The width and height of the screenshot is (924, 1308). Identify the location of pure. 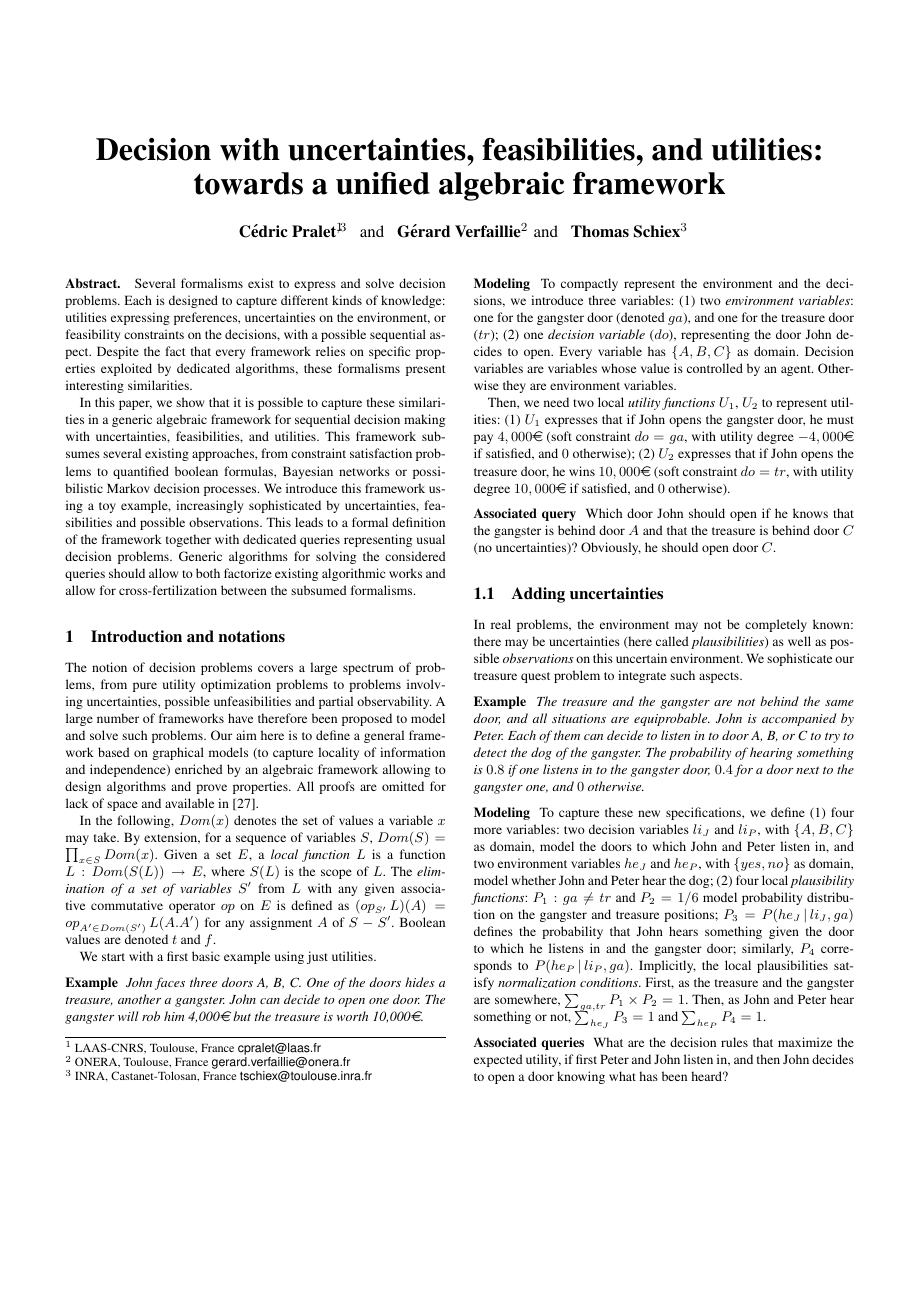
(145, 687).
